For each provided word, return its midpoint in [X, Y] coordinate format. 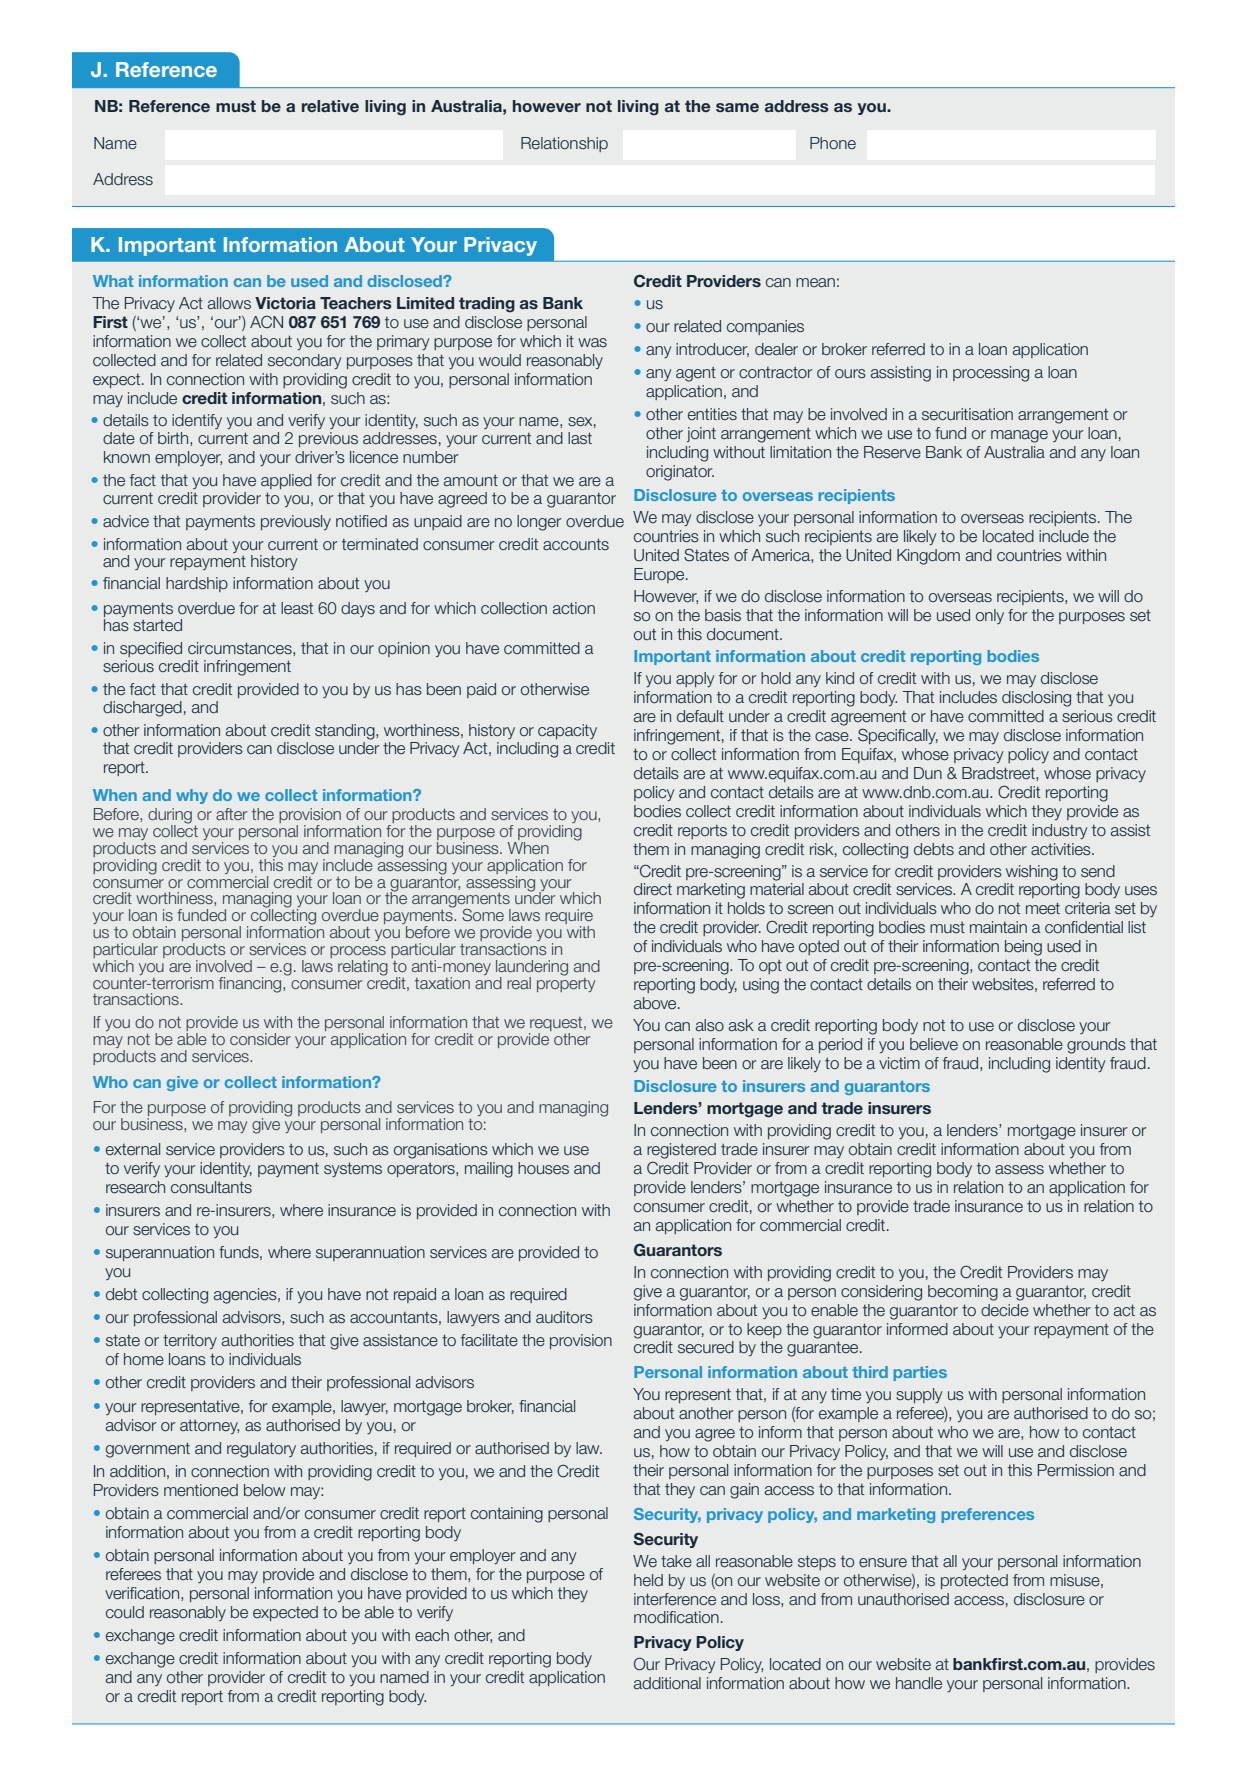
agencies [246, 1296]
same [737, 107]
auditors [564, 1317]
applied [286, 481]
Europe [660, 575]
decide [1005, 1310]
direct [653, 889]
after [232, 814]
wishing [1032, 873]
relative [330, 106]
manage [1019, 436]
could [125, 1612]
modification [676, 1617]
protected [974, 1581]
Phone [833, 143]
